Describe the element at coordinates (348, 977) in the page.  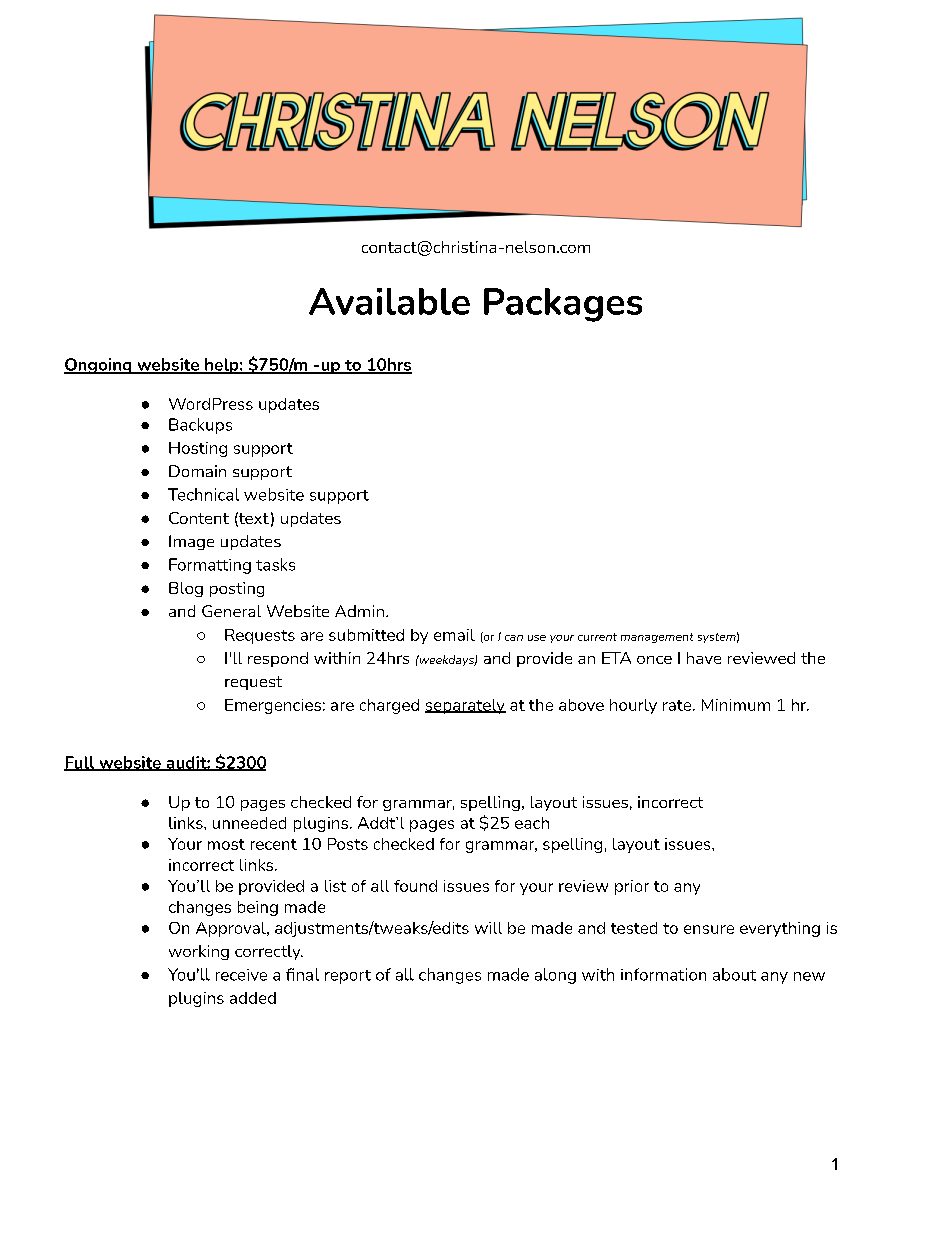
I see `report` at that location.
